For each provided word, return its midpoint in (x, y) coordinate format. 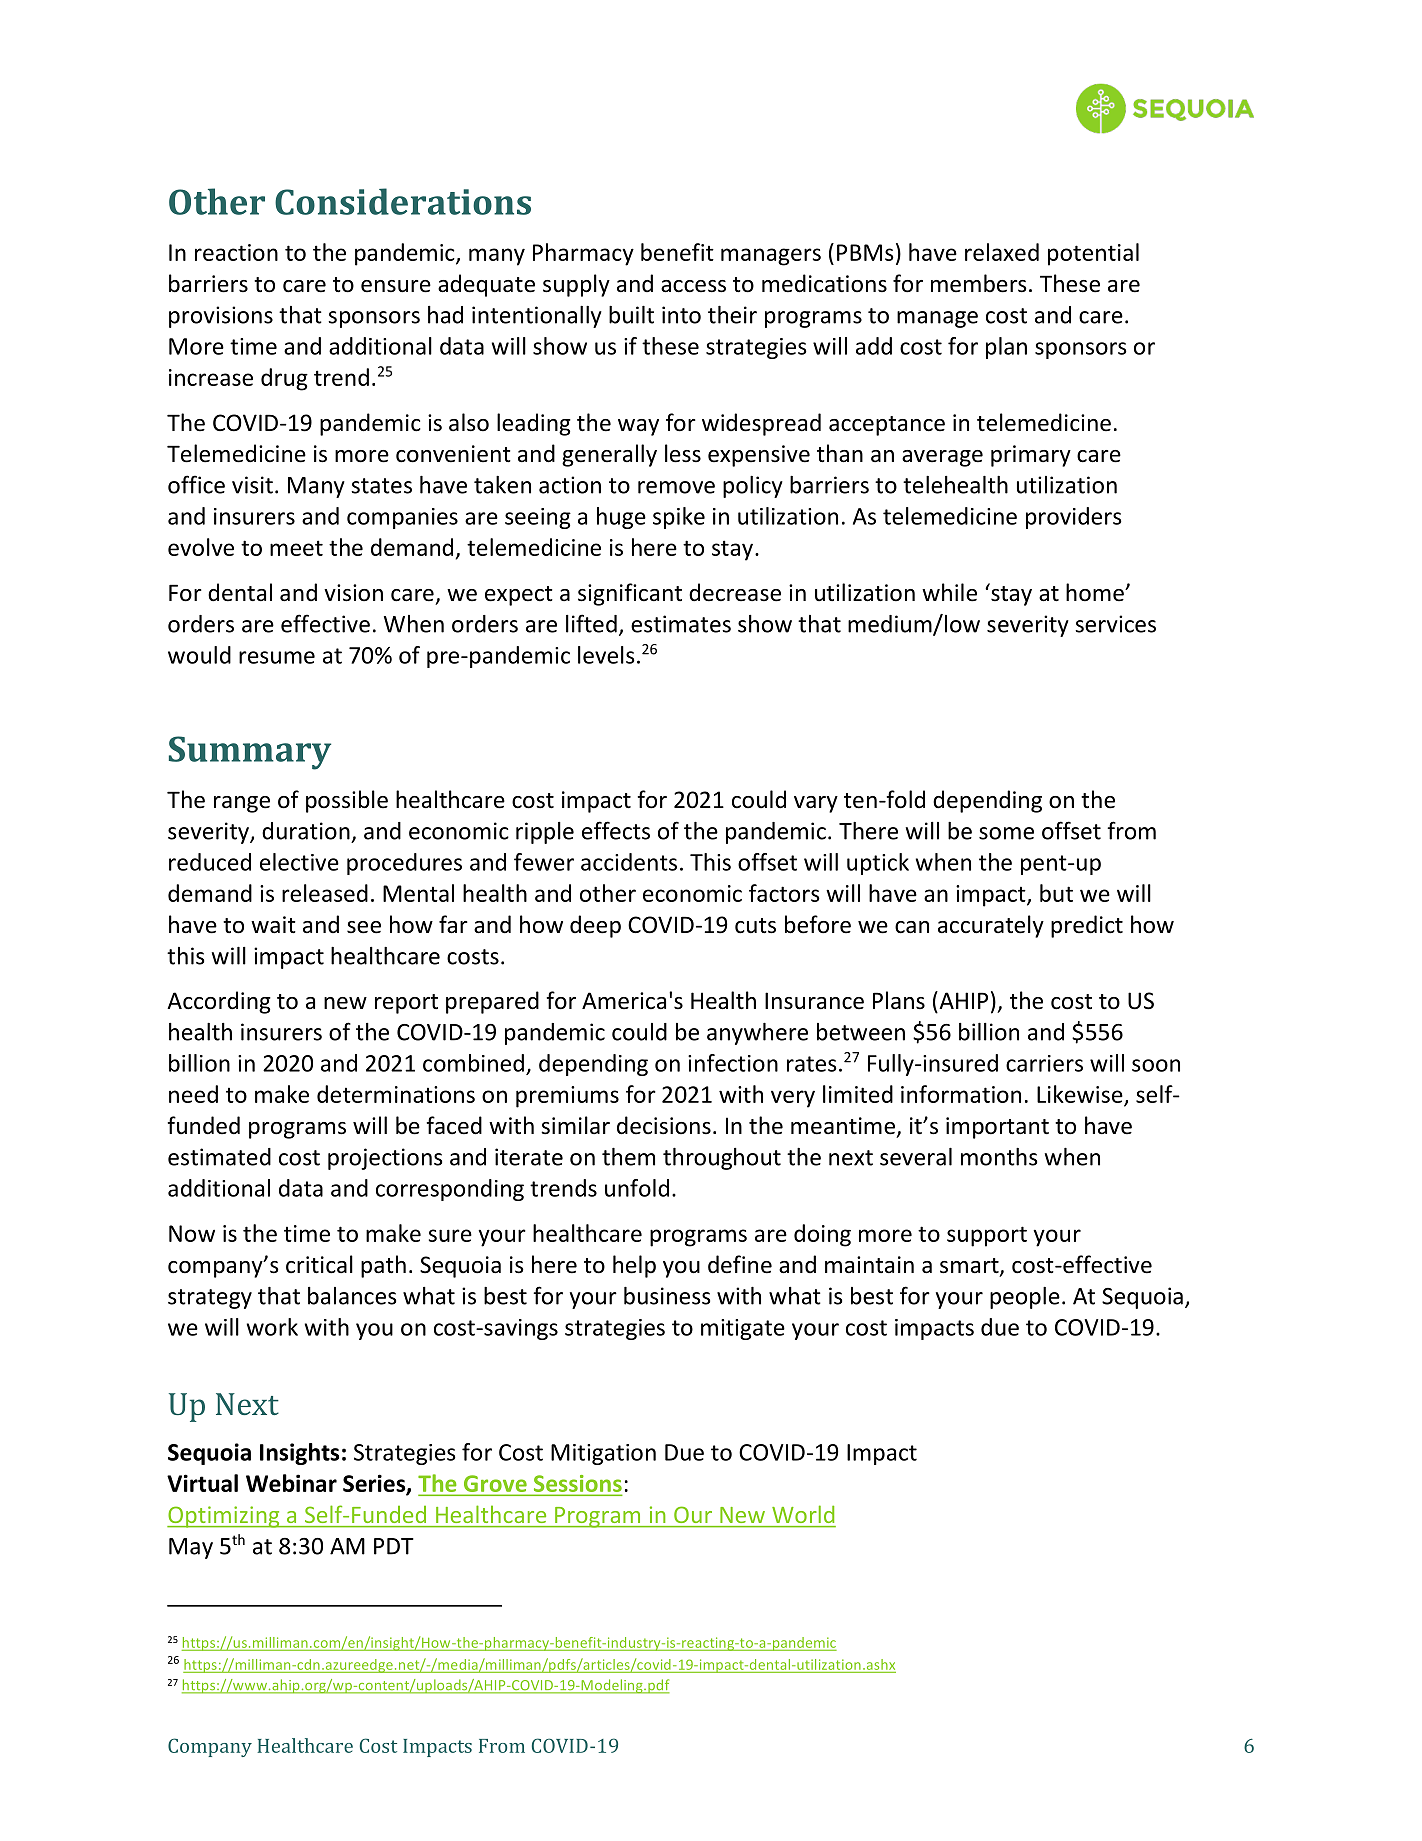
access (693, 286)
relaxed (1002, 252)
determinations (396, 1094)
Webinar (291, 1483)
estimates (681, 624)
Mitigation (603, 1454)
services (1115, 624)
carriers (1044, 1063)
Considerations (403, 201)
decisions (664, 1125)
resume (277, 657)
